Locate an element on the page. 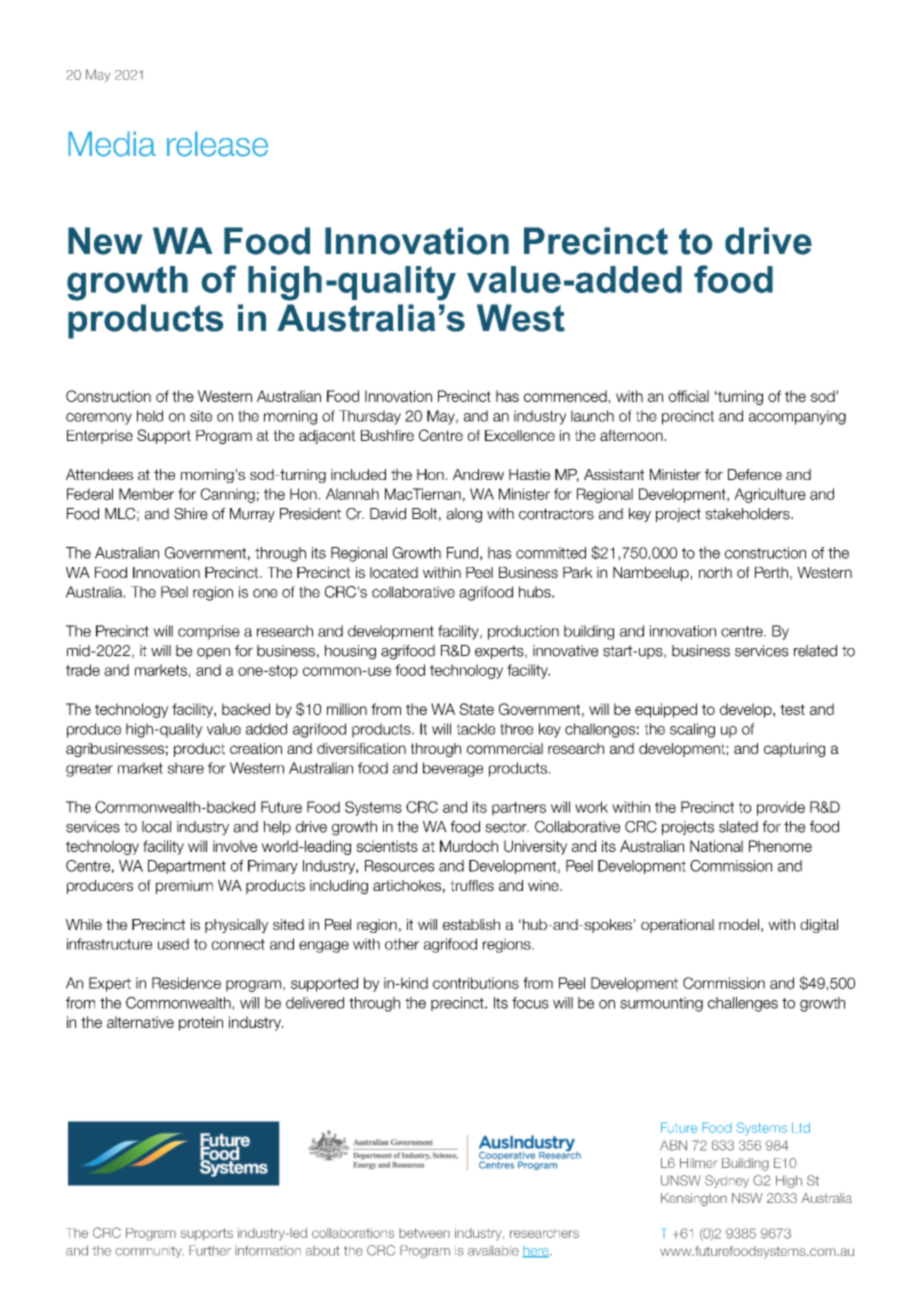 Image resolution: width=924 pixels, height=1307 pixels. stakeholders is located at coordinates (748, 514).
